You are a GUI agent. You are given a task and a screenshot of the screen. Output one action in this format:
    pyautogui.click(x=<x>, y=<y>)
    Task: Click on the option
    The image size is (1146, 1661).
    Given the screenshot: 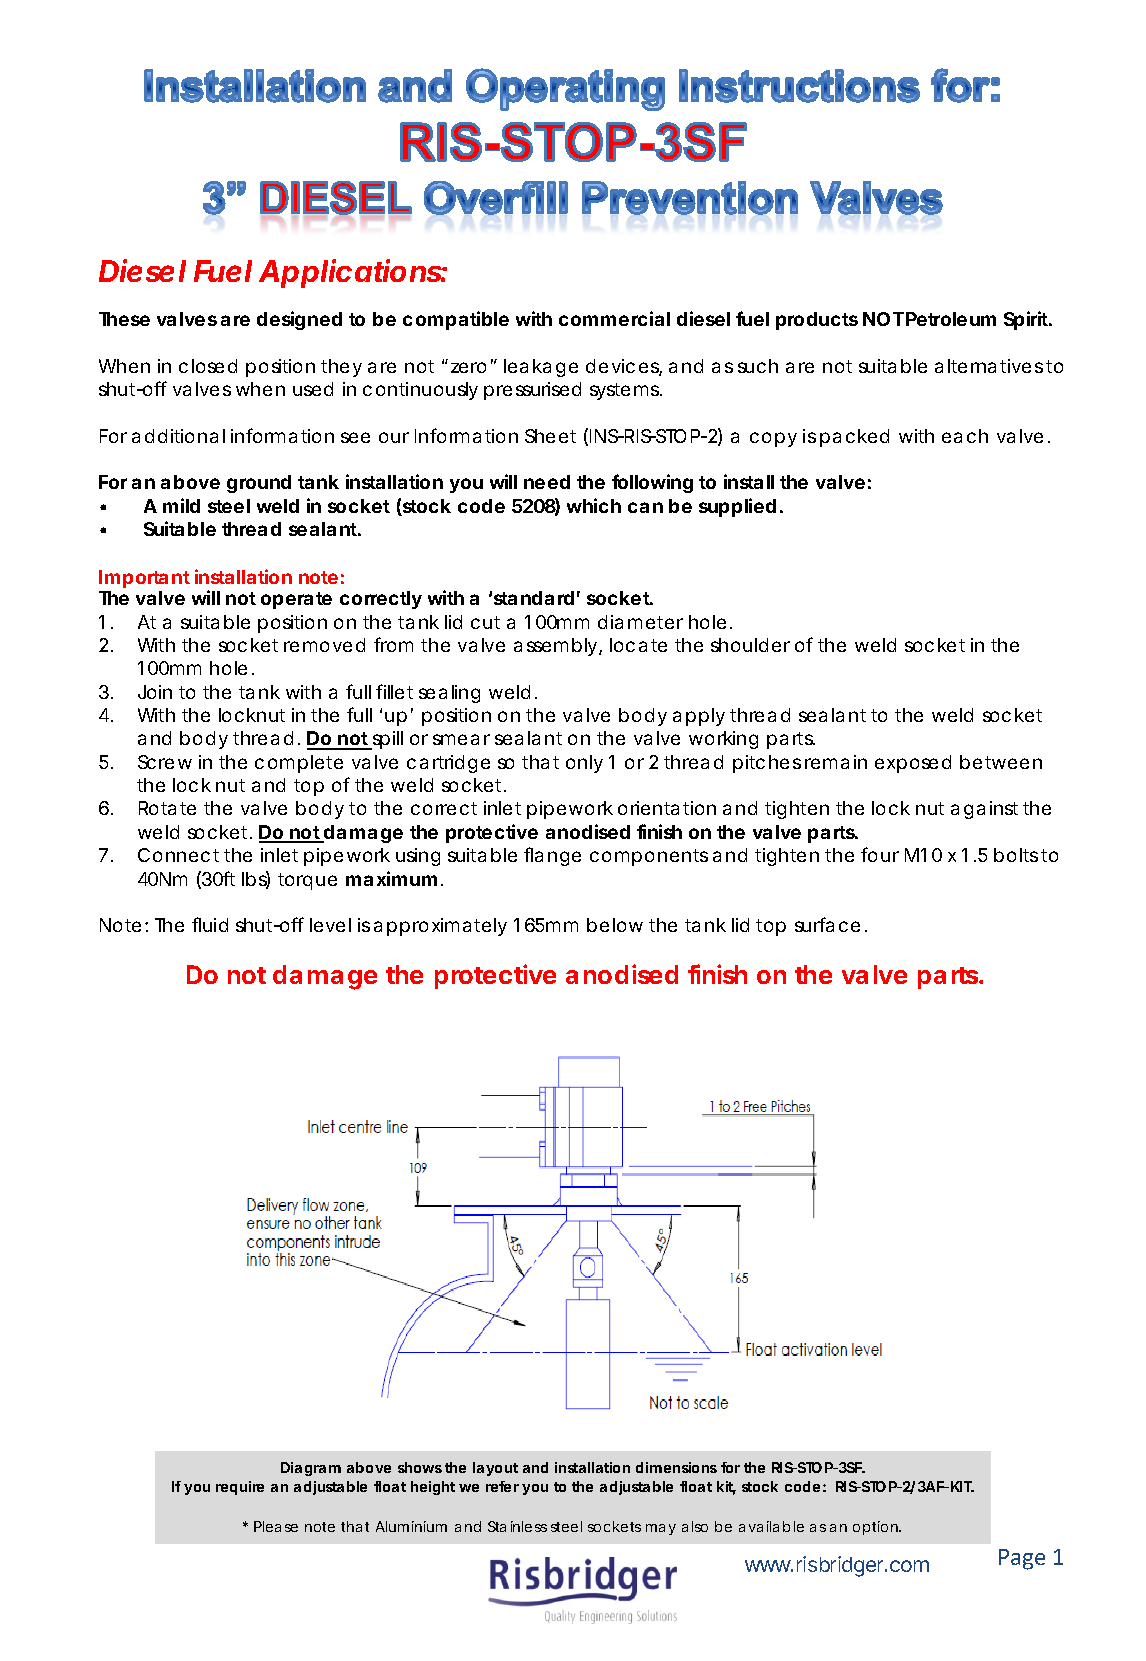 What is the action you would take?
    pyautogui.click(x=877, y=1528)
